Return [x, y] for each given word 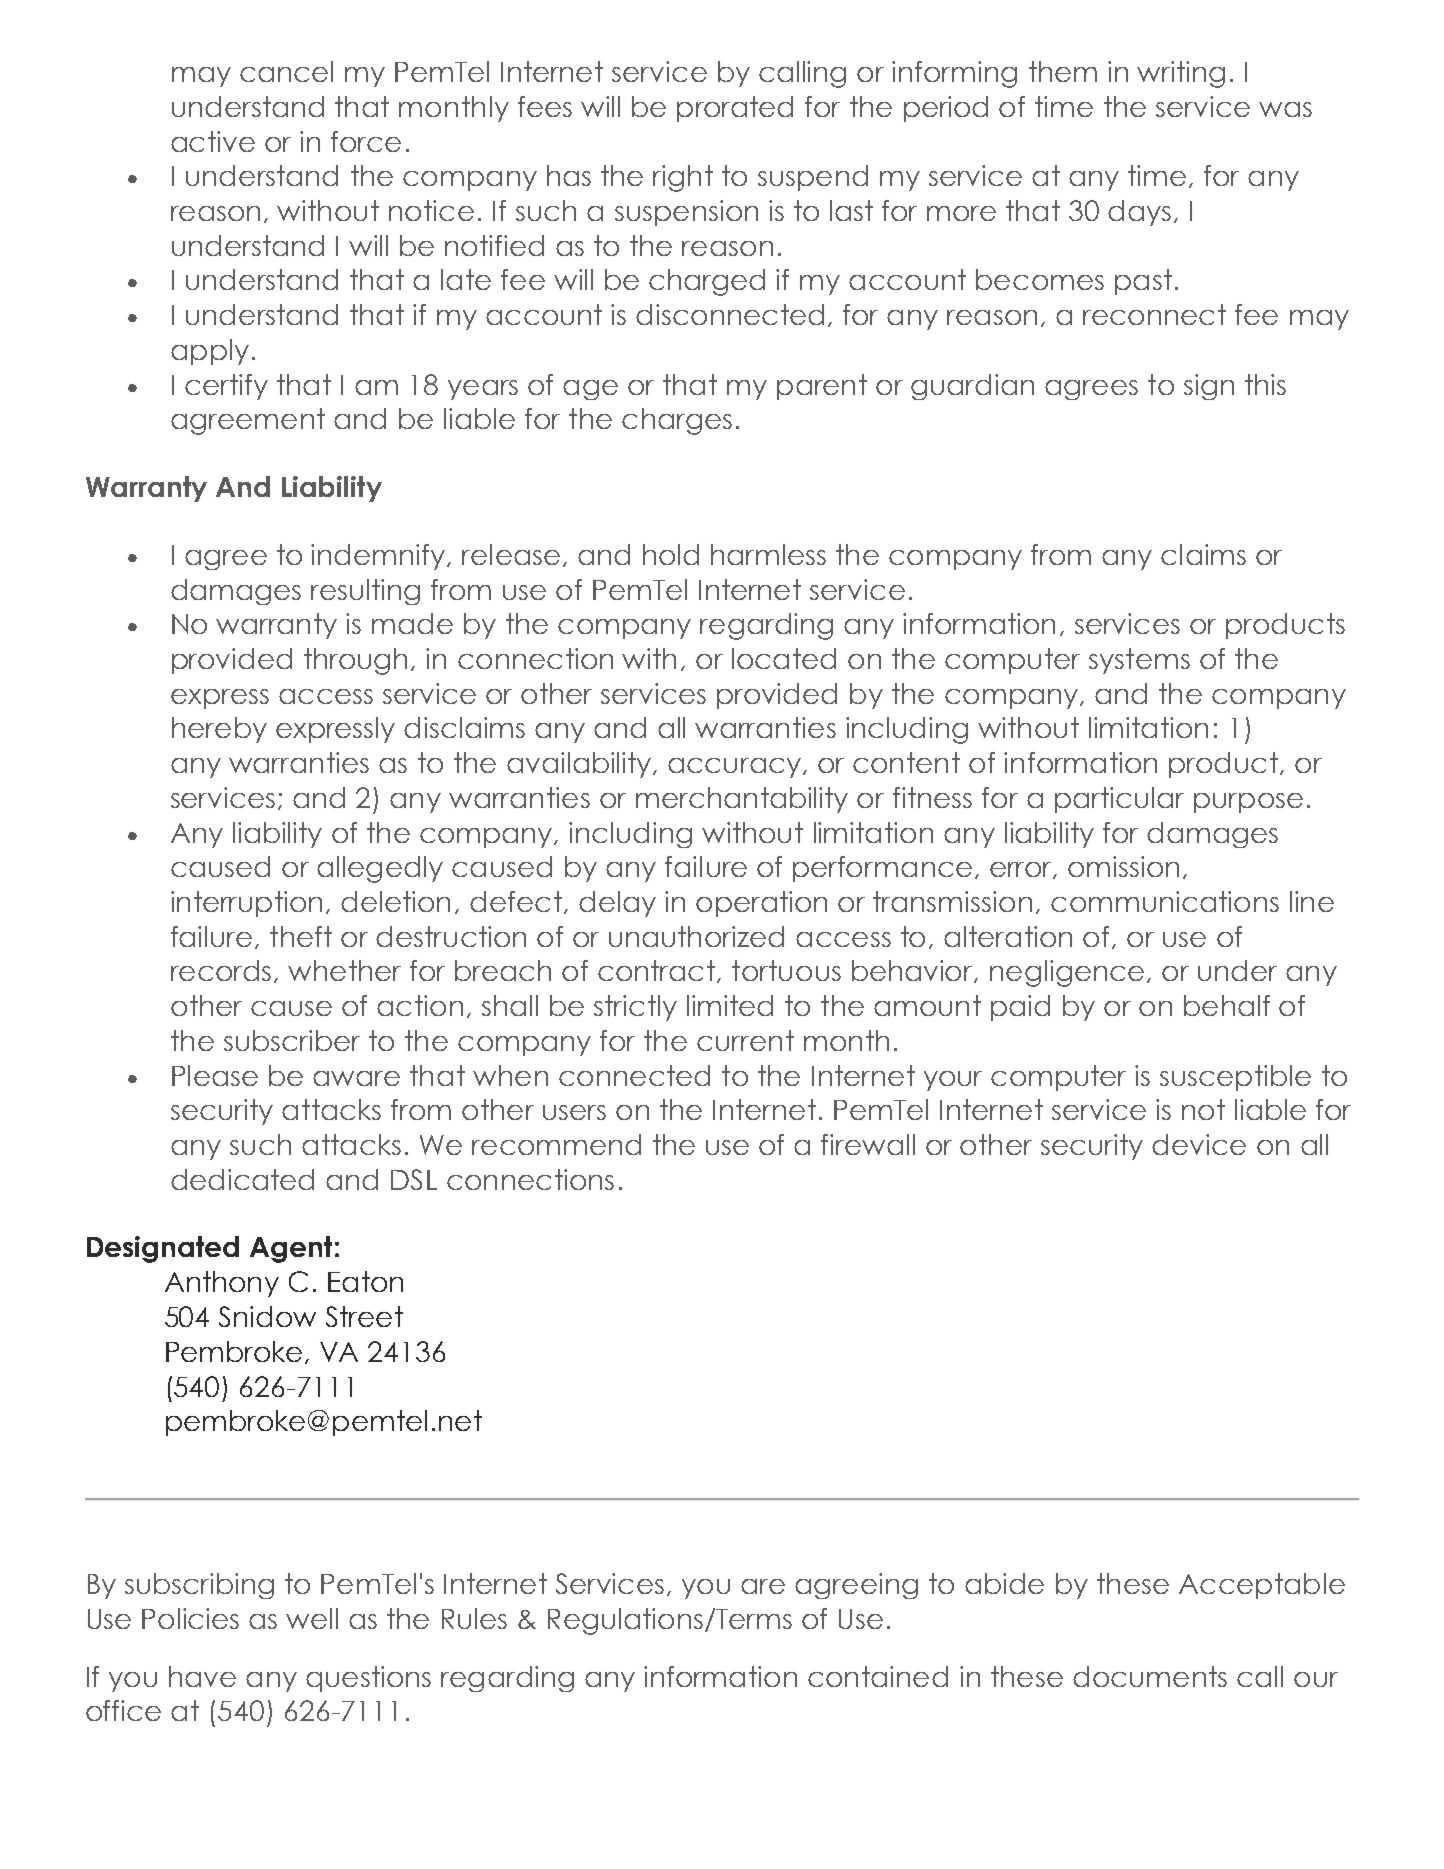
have [202, 1676]
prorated [735, 109]
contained [878, 1676]
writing [1181, 74]
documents [1150, 1676]
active [213, 141]
